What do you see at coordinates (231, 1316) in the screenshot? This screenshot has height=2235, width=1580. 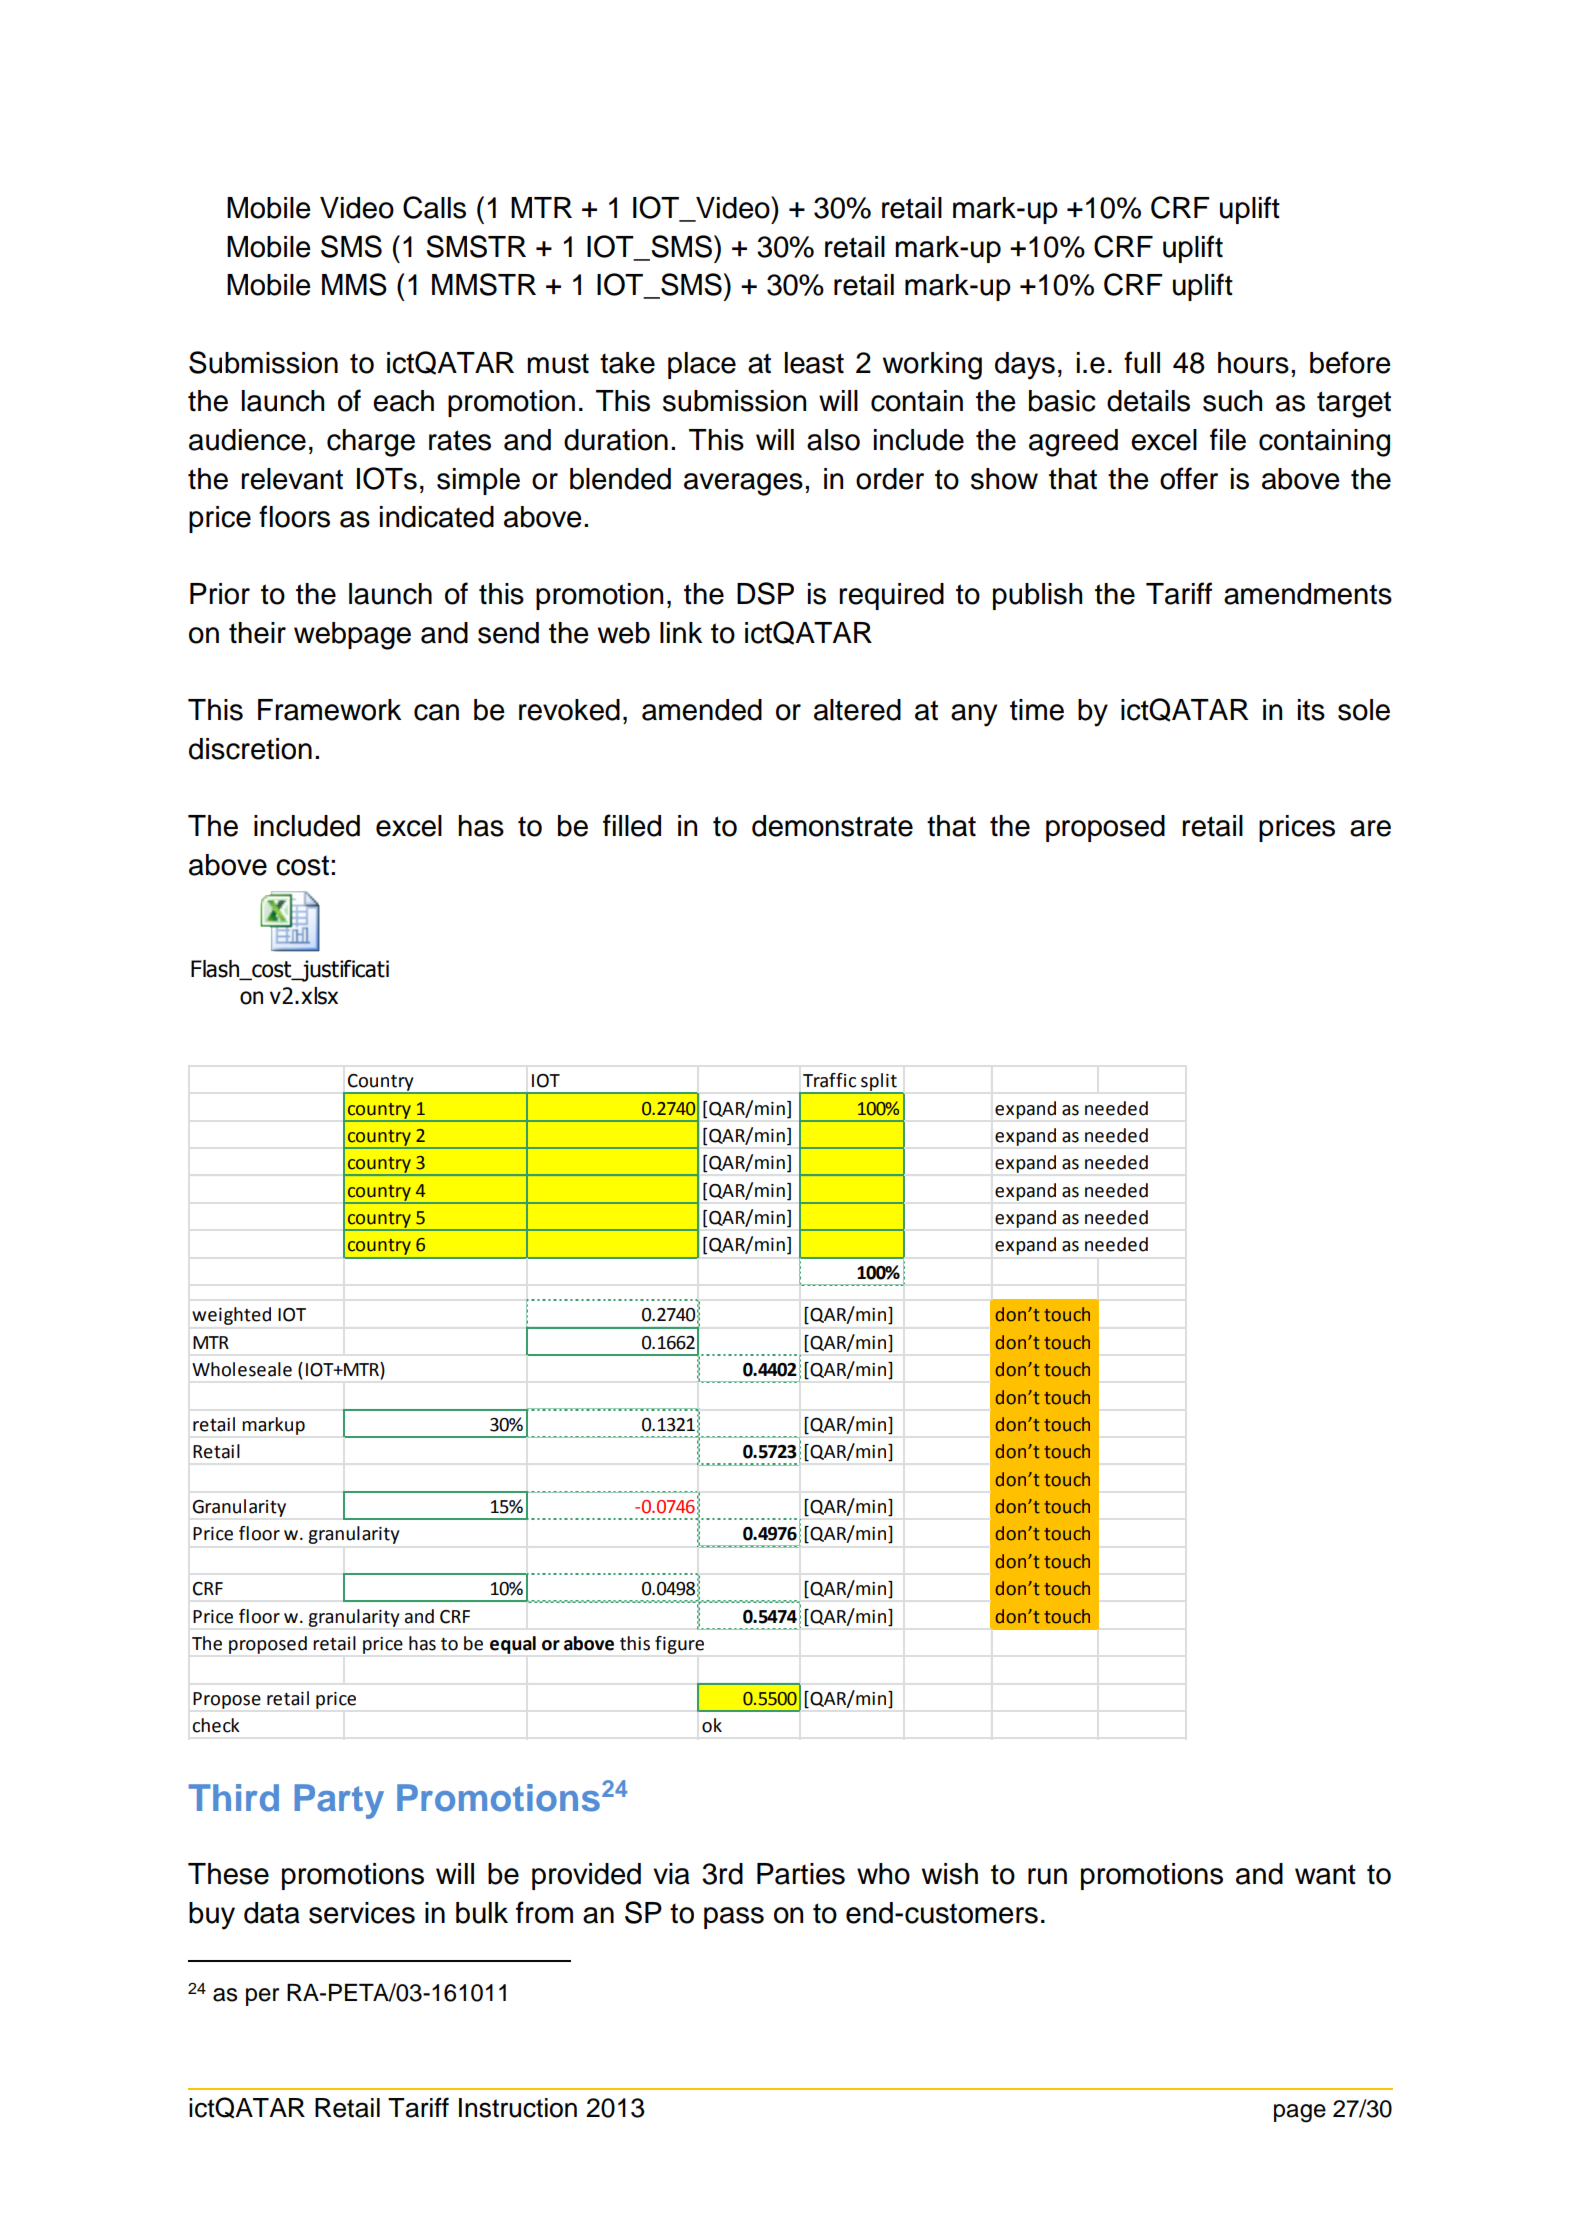 I see `weighted` at bounding box center [231, 1316].
